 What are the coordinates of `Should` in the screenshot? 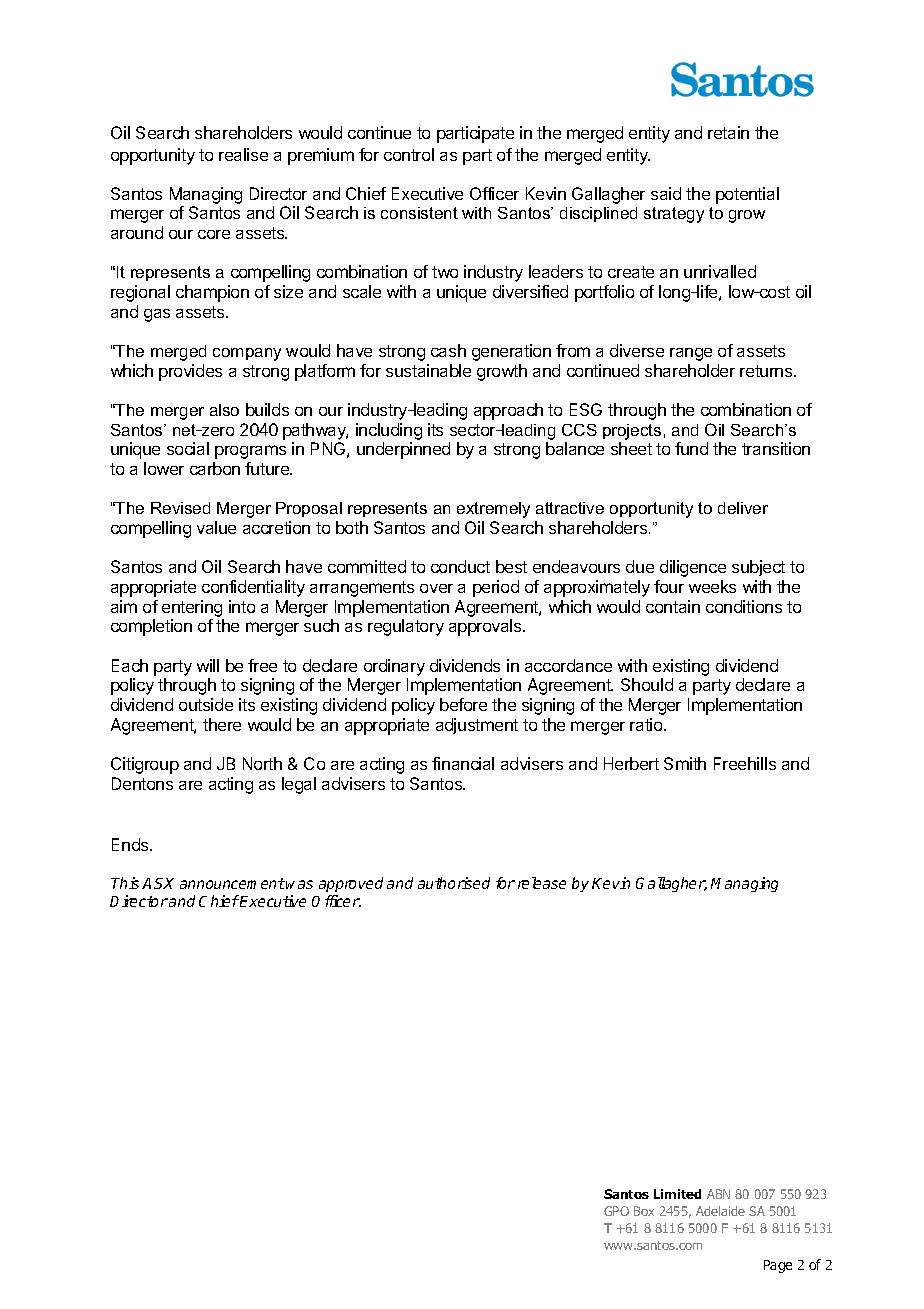 It's located at (647, 684).
